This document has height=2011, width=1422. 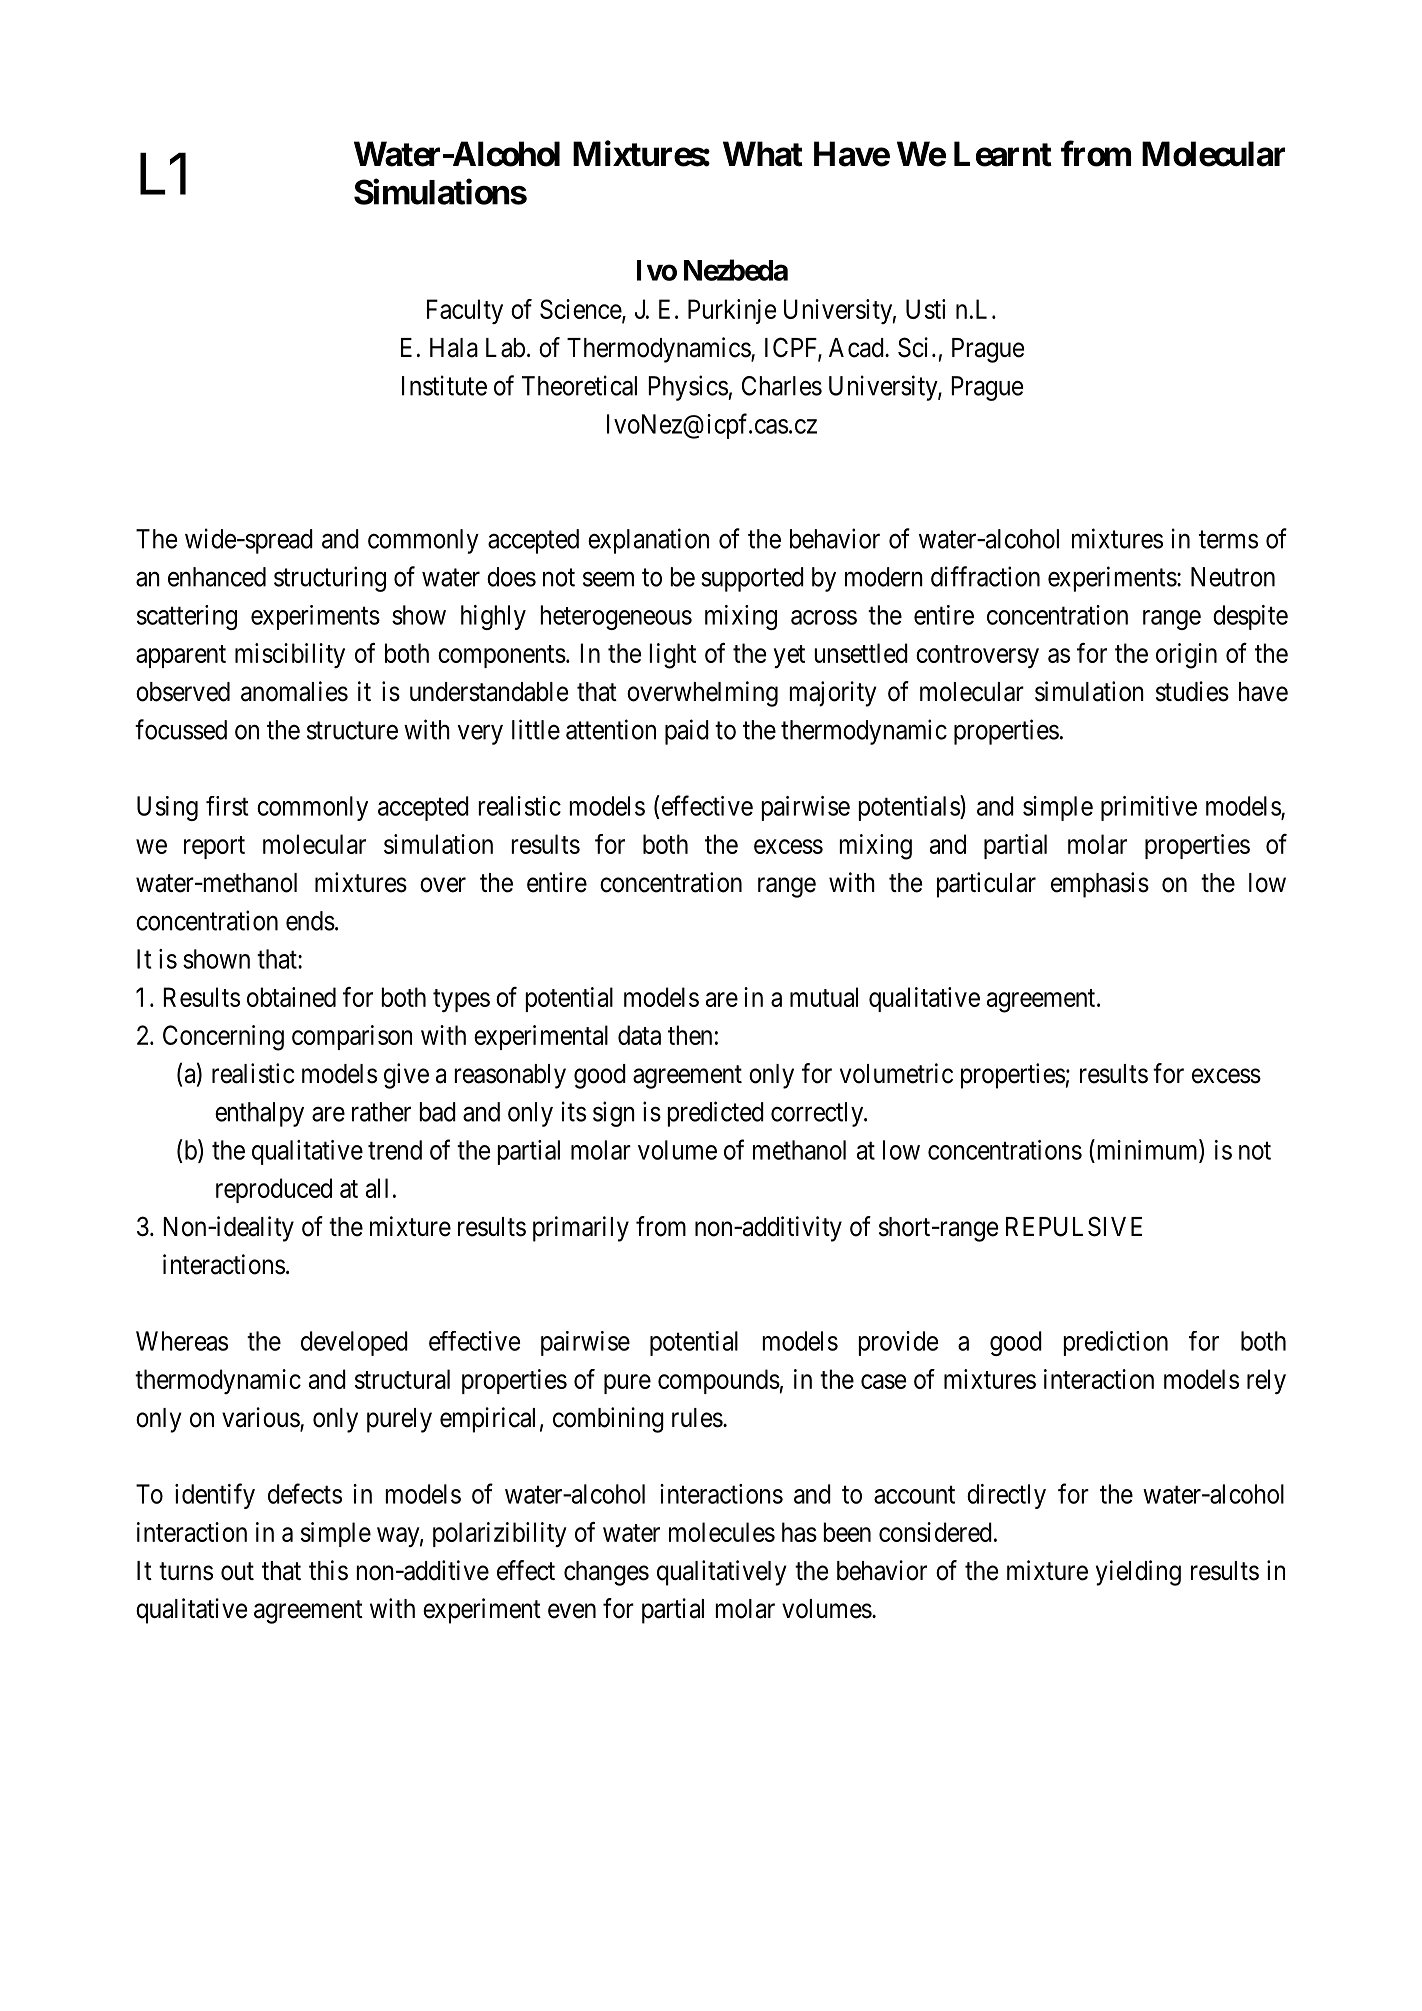 What do you see at coordinates (1186, 656) in the document?
I see `origin` at bounding box center [1186, 656].
